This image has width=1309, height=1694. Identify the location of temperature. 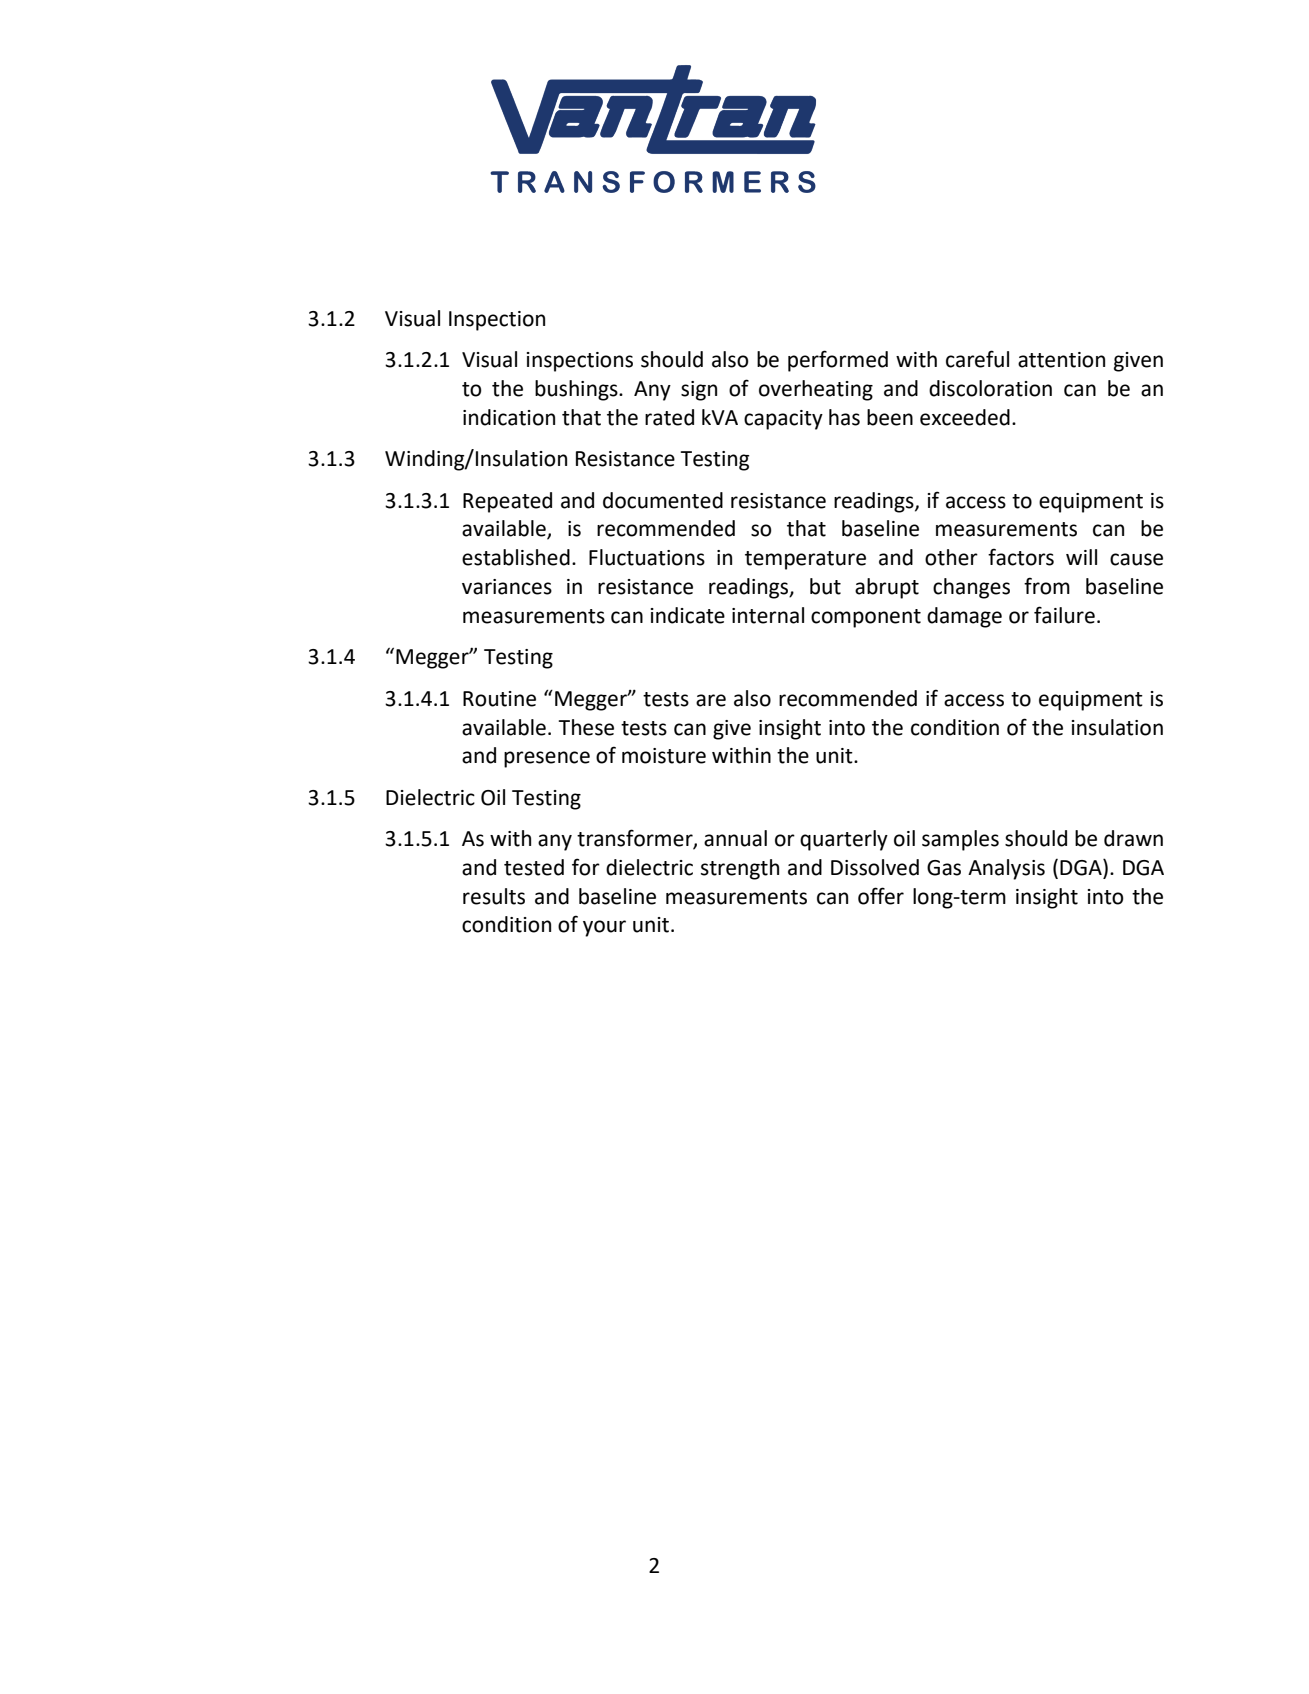
(805, 560).
